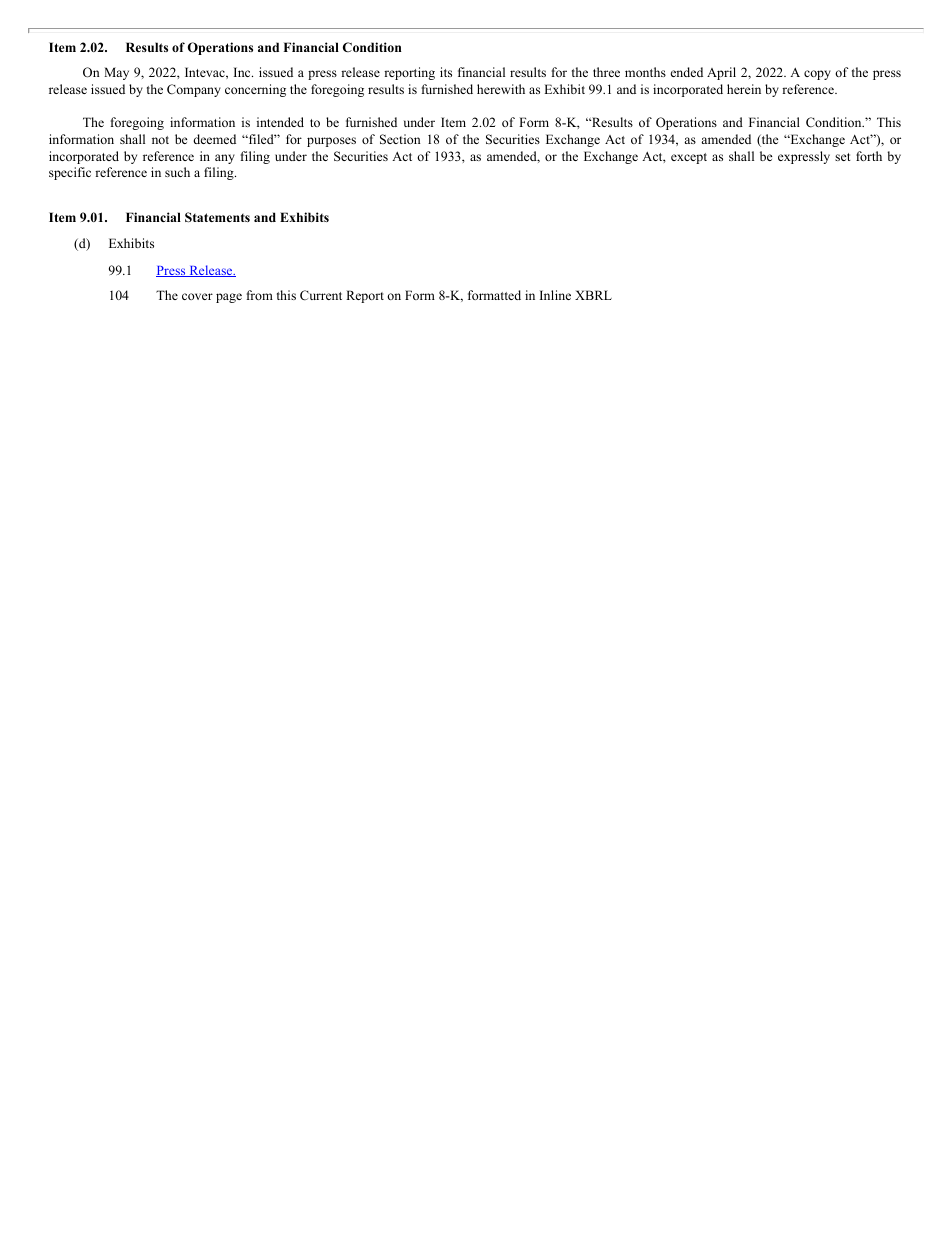 The image size is (952, 1233). What do you see at coordinates (217, 217) in the screenshot?
I see `Statements` at bounding box center [217, 217].
